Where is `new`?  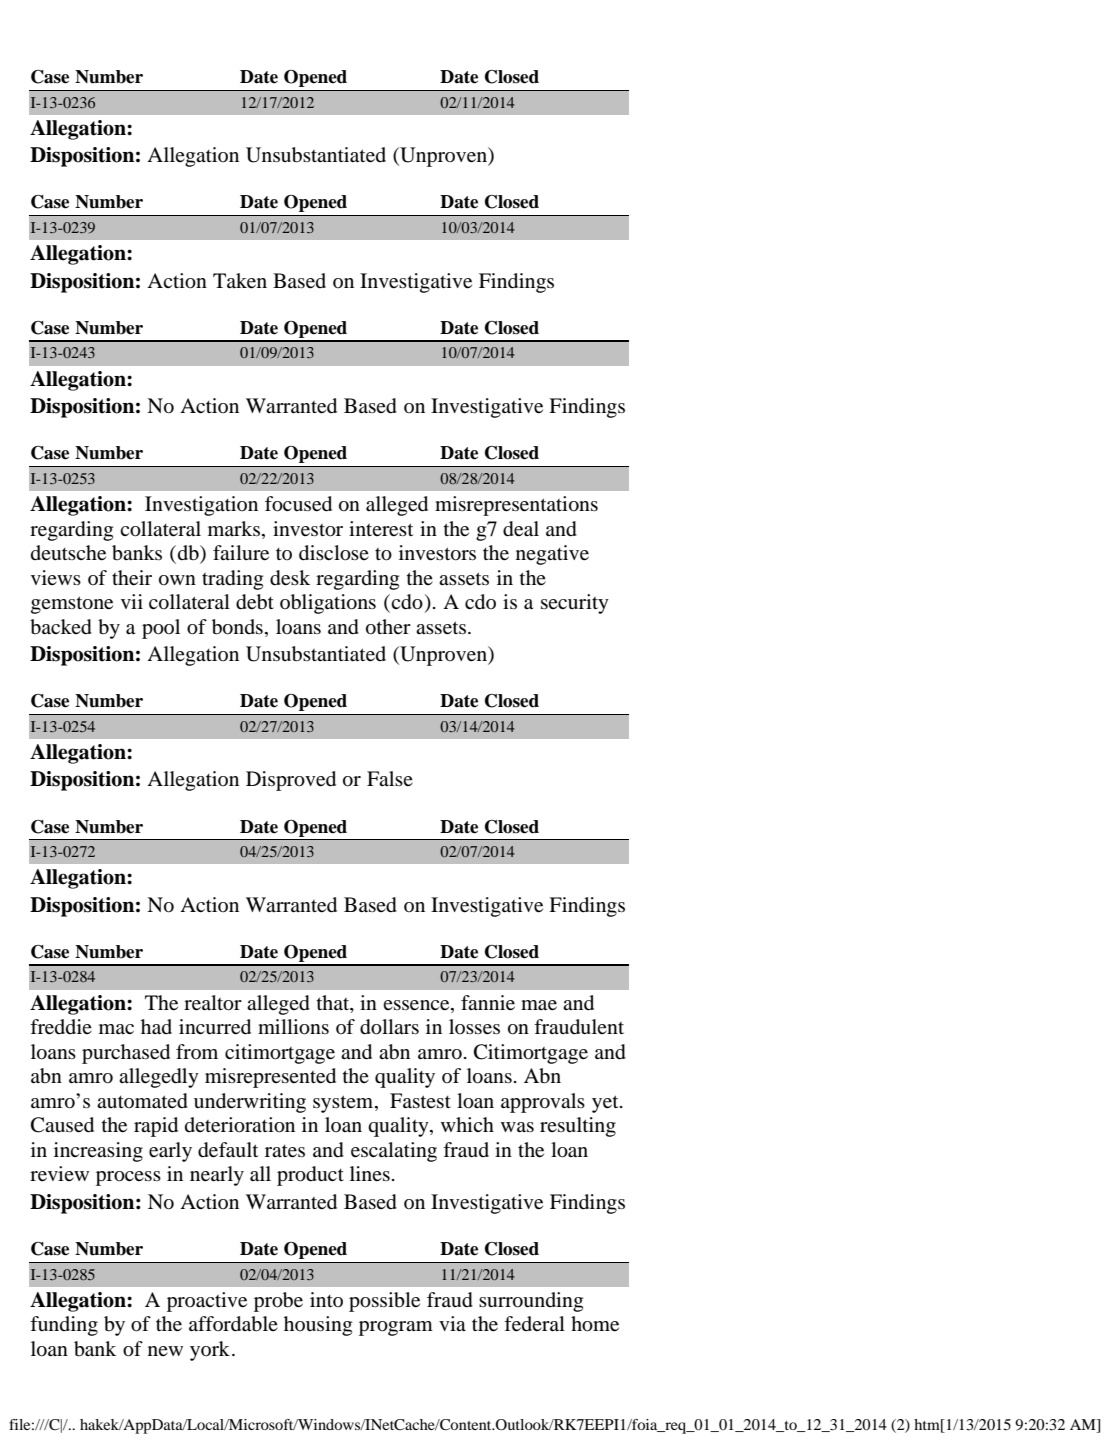
new is located at coordinates (165, 1351).
